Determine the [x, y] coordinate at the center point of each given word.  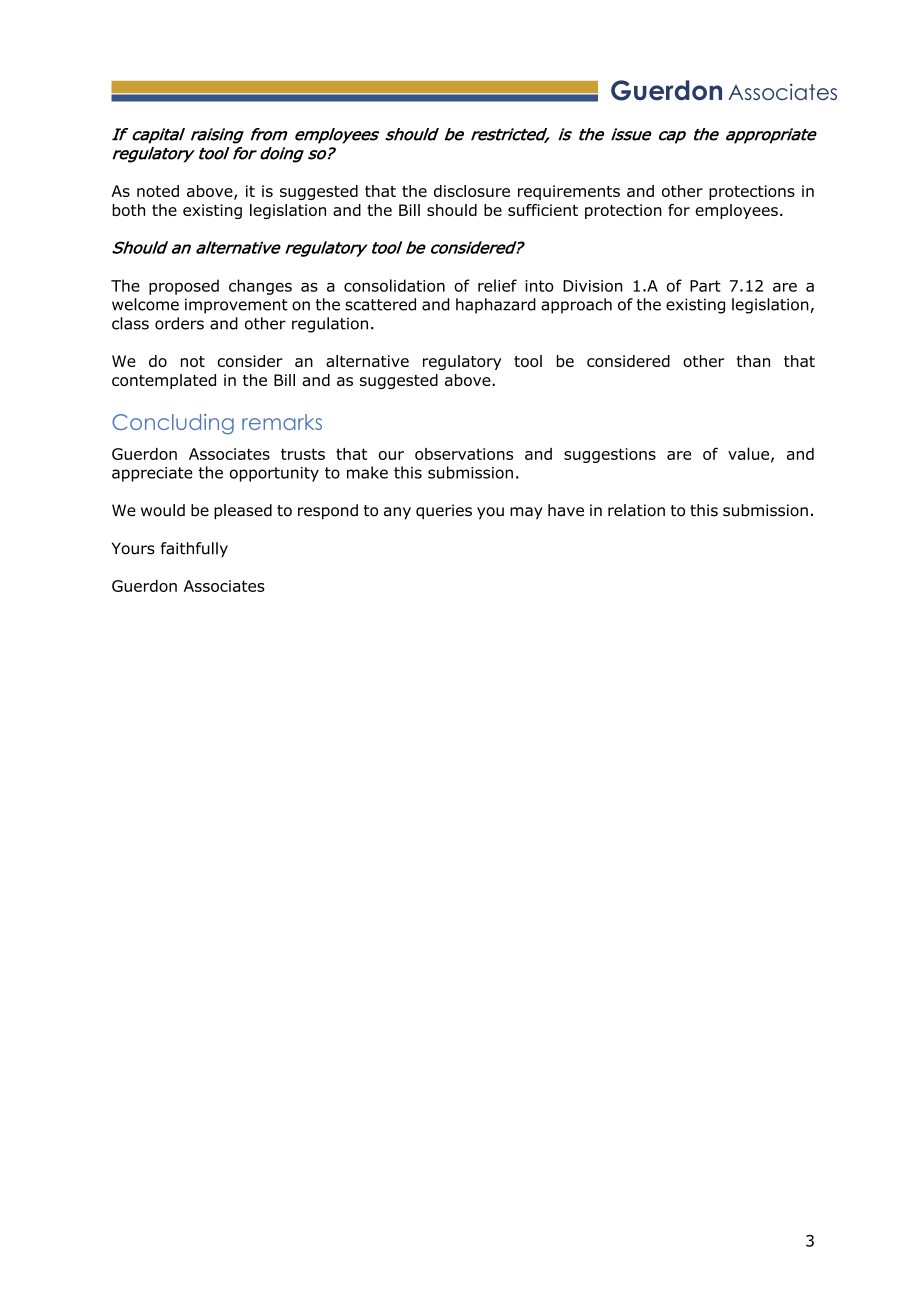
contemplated [164, 381]
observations [464, 454]
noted [158, 191]
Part [705, 286]
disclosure [472, 191]
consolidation [394, 285]
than [753, 361]
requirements [569, 192]
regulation [330, 325]
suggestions [610, 455]
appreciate [152, 474]
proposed [184, 287]
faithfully [194, 550]
